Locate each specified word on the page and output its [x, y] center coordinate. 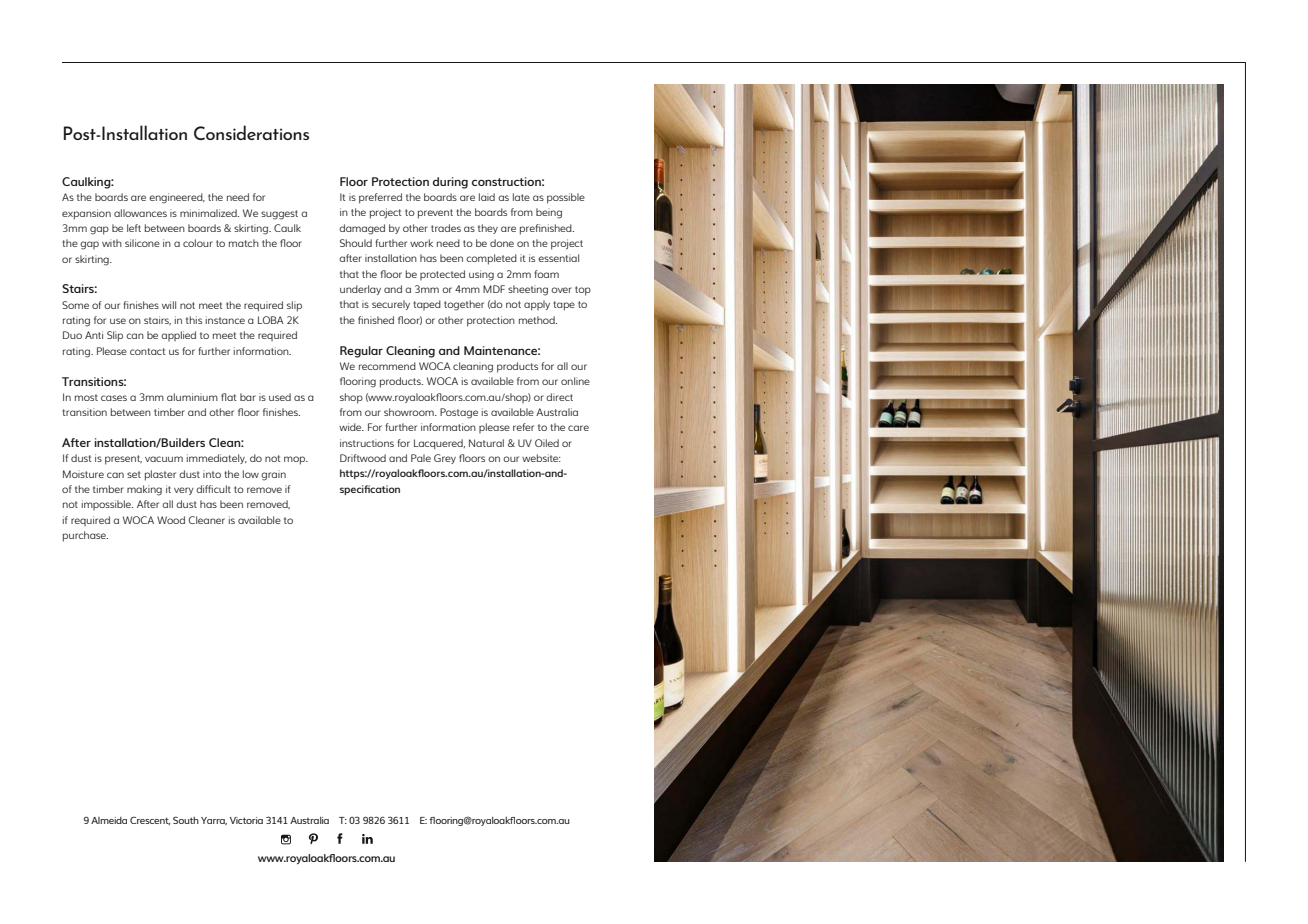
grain [273, 475]
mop [296, 460]
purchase [85, 536]
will [169, 305]
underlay [360, 290]
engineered [177, 198]
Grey [445, 459]
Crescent [150, 820]
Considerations [251, 132]
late [521, 197]
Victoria [246, 820]
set [134, 474]
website [541, 458]
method [538, 320]
